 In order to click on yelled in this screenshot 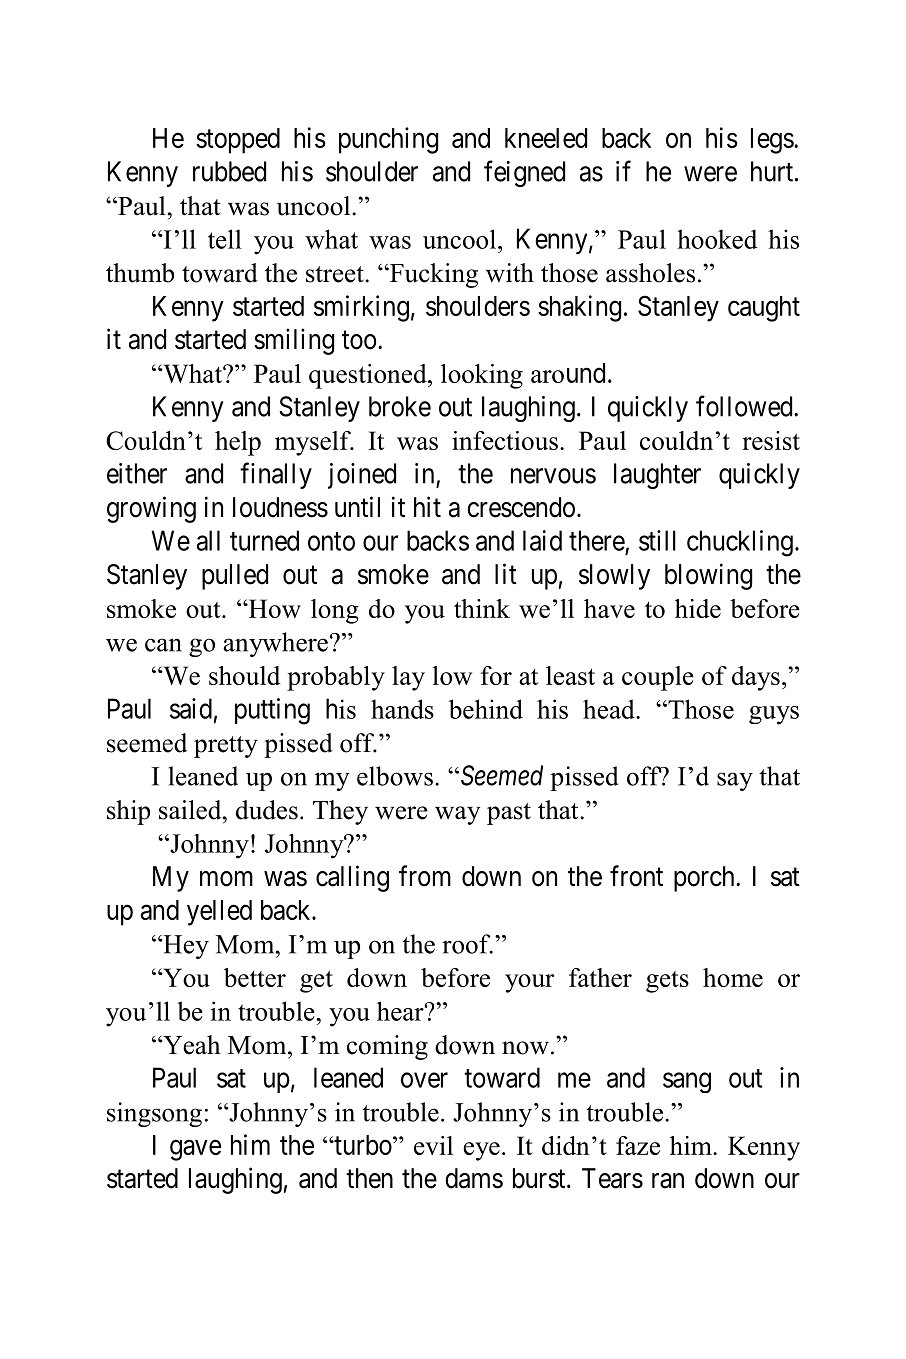, I will do `click(219, 913)`.
